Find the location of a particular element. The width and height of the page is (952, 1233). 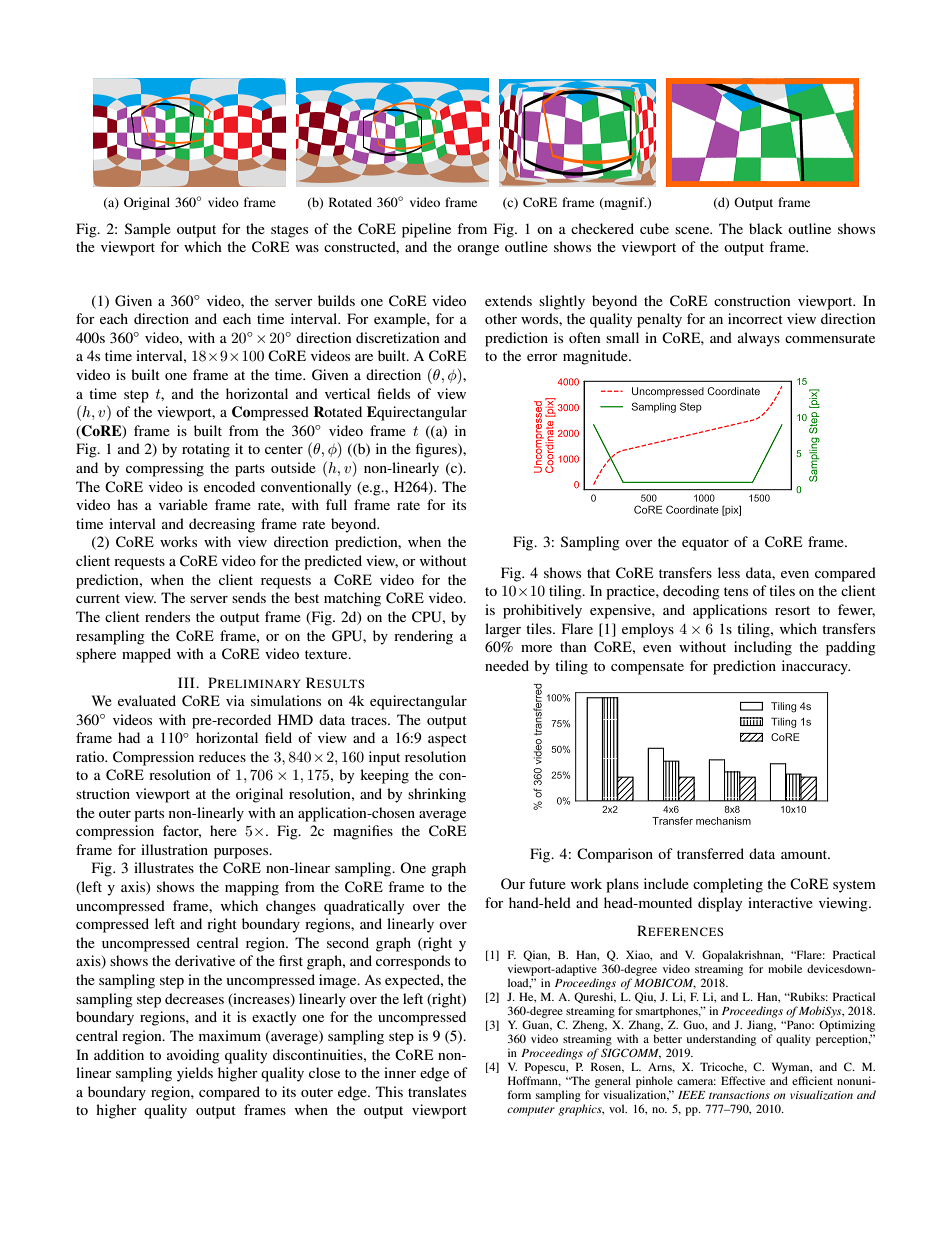

aspect is located at coordinates (447, 740).
